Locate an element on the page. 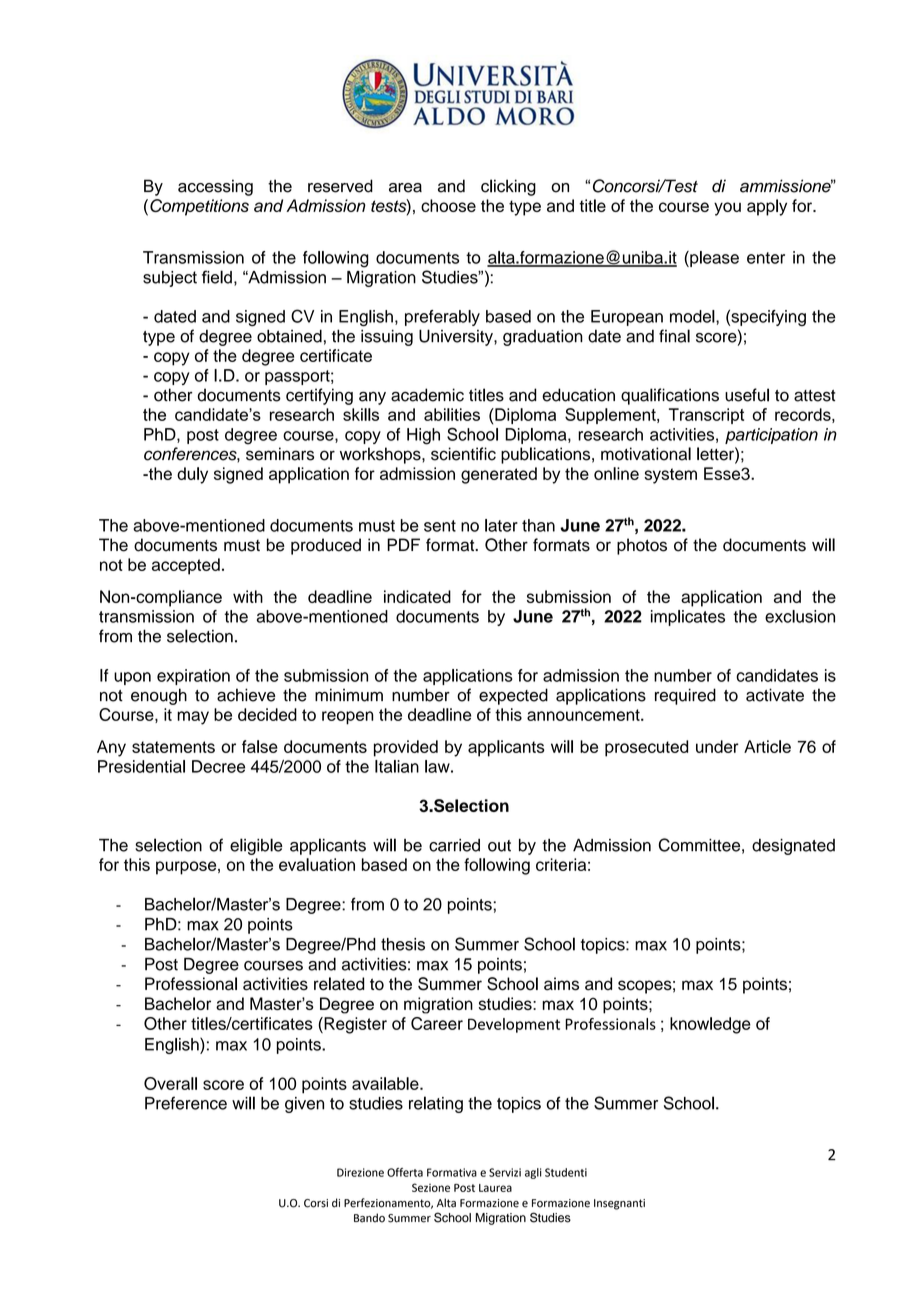 This document has width=924, height=1308. you is located at coordinates (727, 209).
